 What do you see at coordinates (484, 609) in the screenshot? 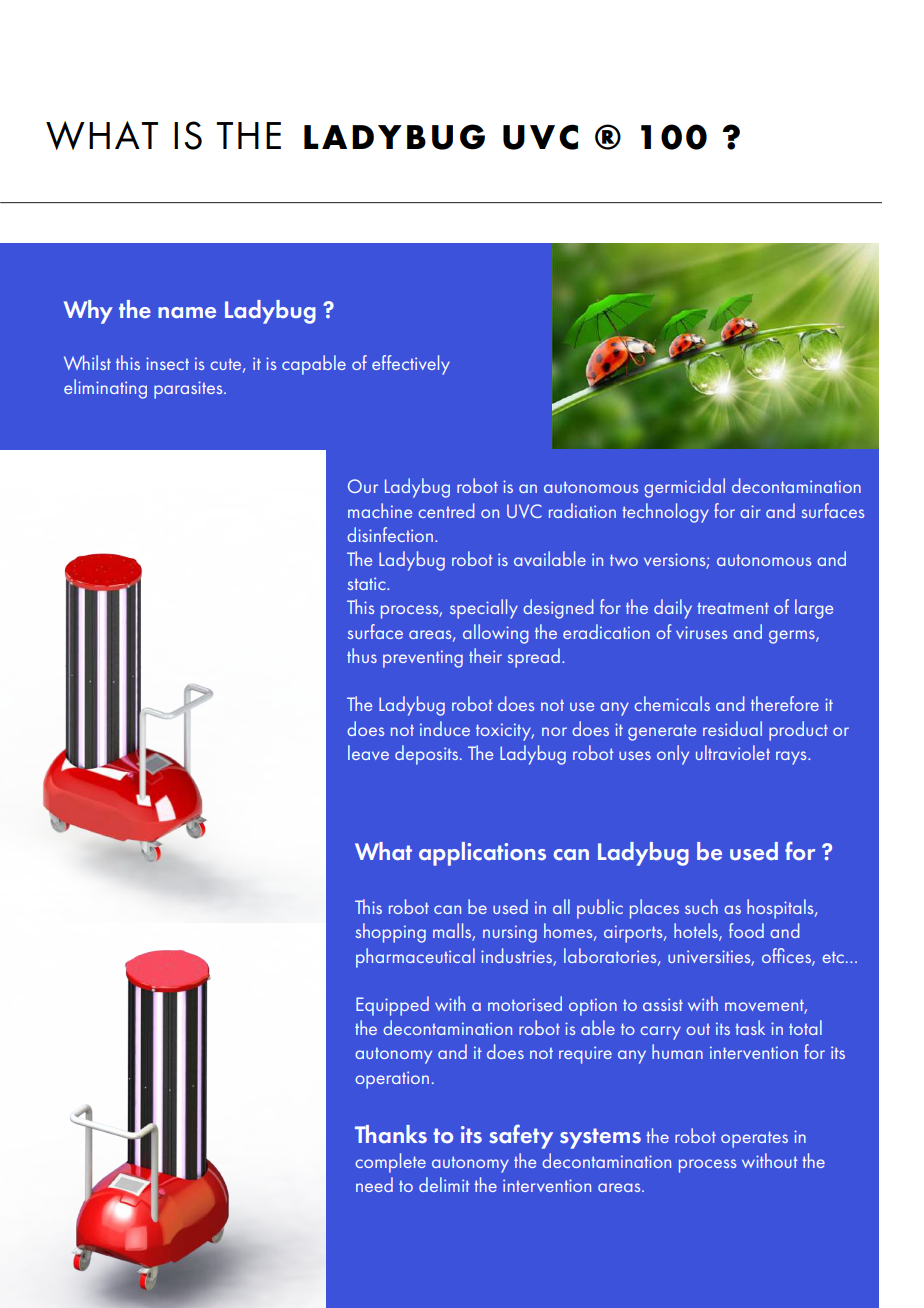
I see `specially` at bounding box center [484, 609].
